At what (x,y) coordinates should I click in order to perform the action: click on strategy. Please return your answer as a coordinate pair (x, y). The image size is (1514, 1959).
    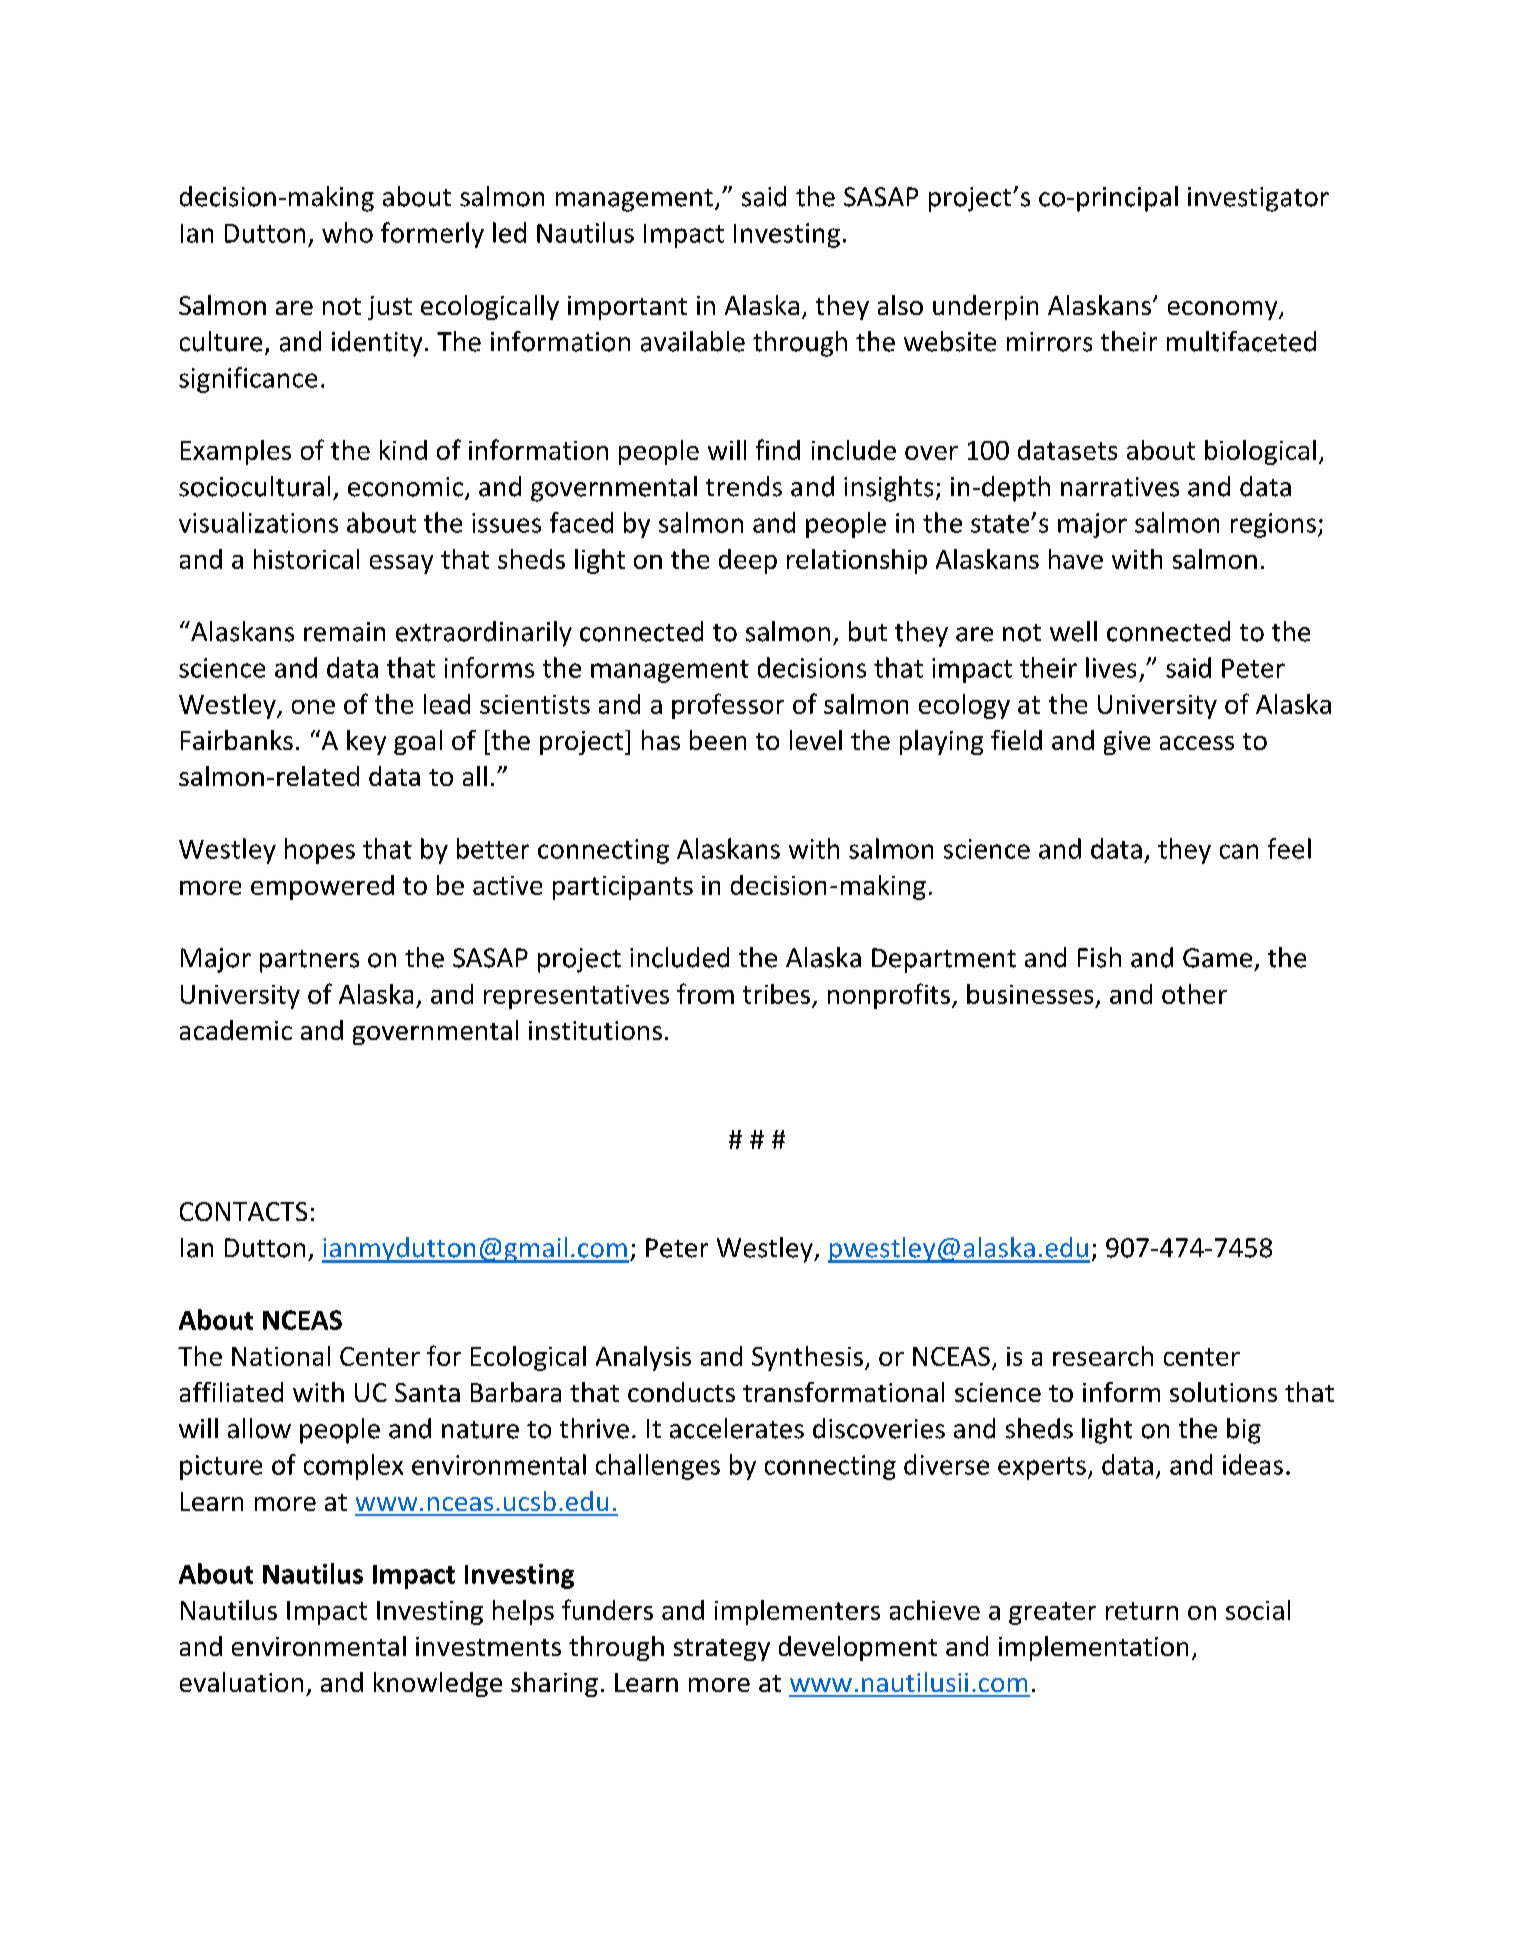
    Looking at the image, I should click on (722, 1650).
